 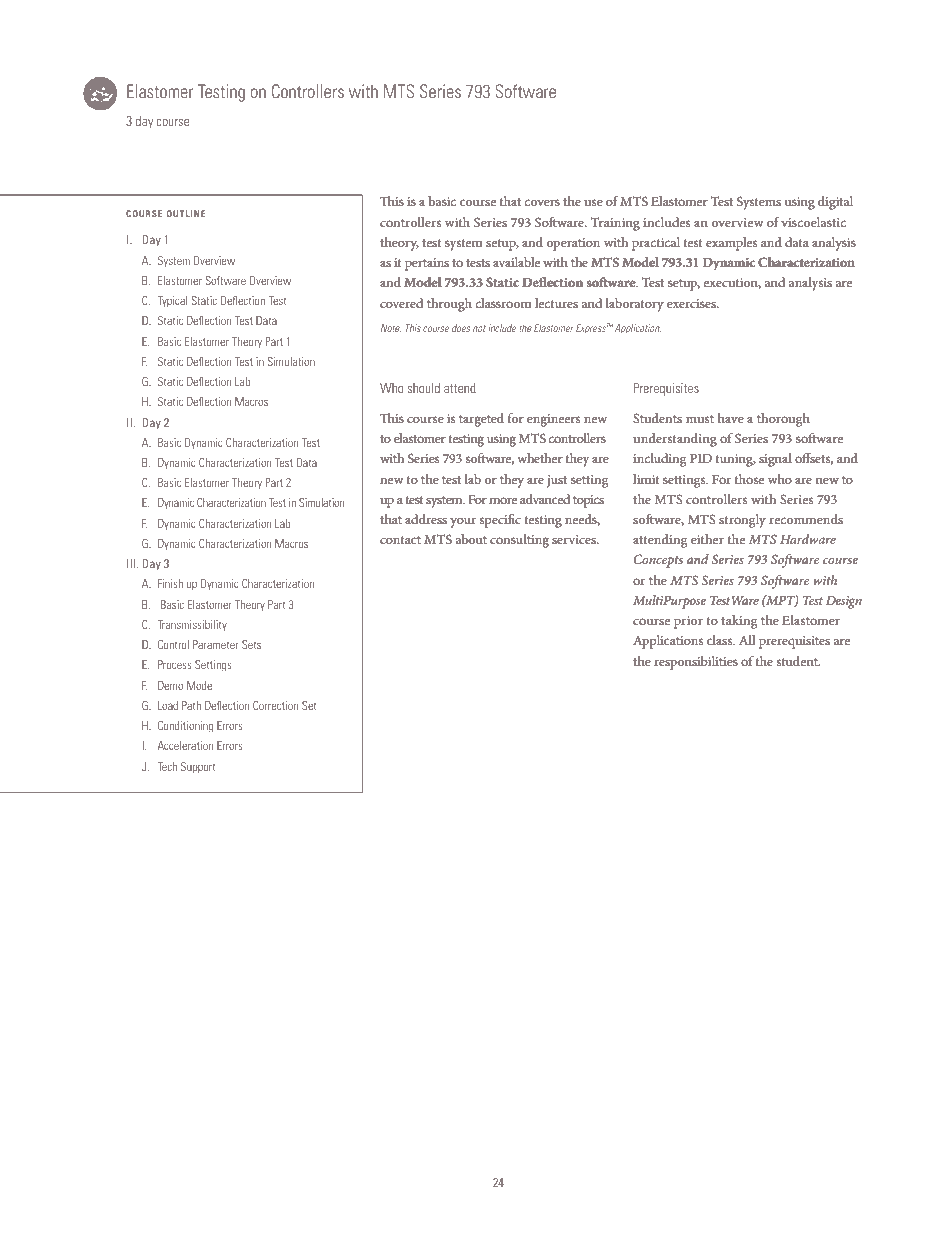 I want to click on Correction, so click(x=275, y=705).
